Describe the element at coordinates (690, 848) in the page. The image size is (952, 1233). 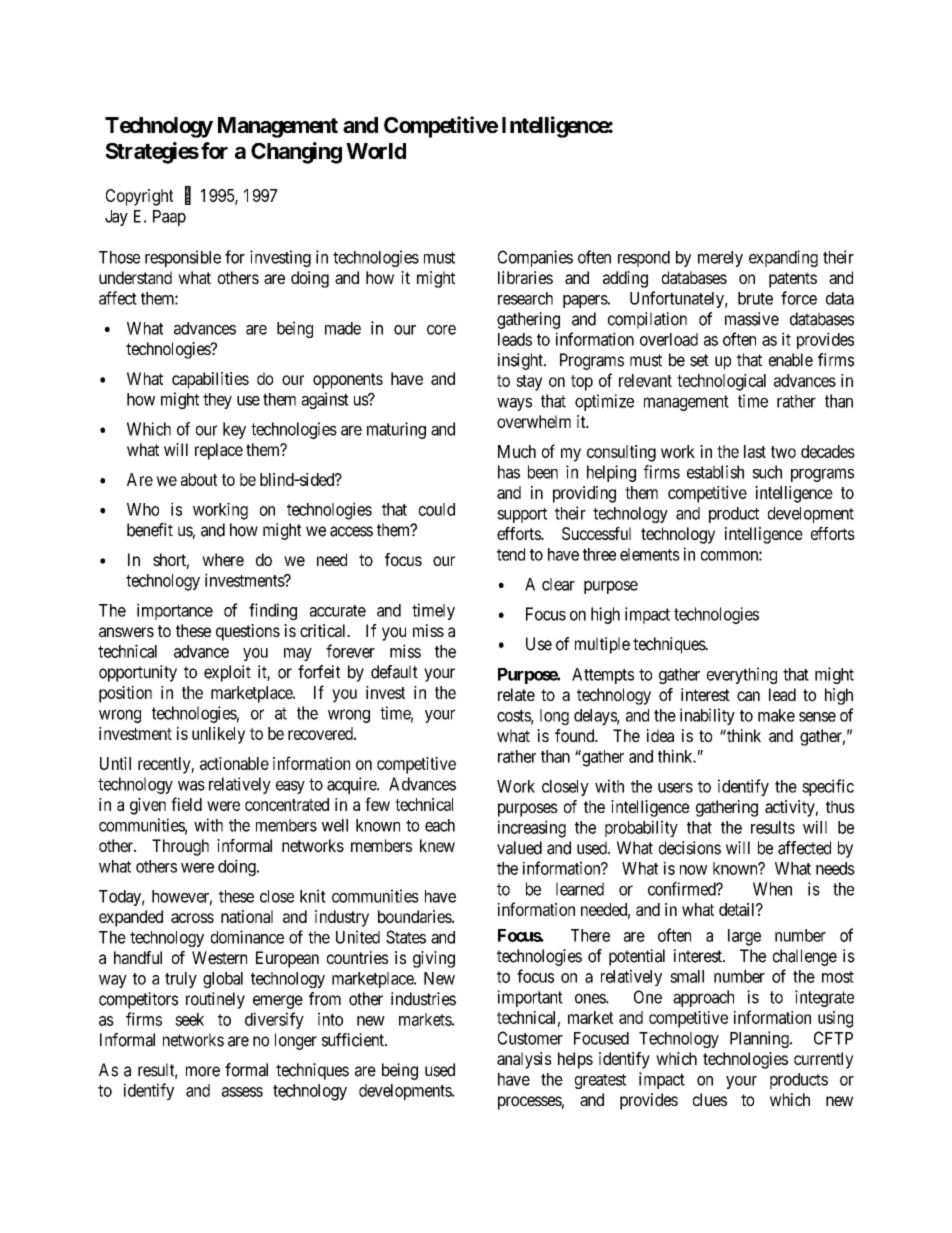
I see `decisions` at that location.
